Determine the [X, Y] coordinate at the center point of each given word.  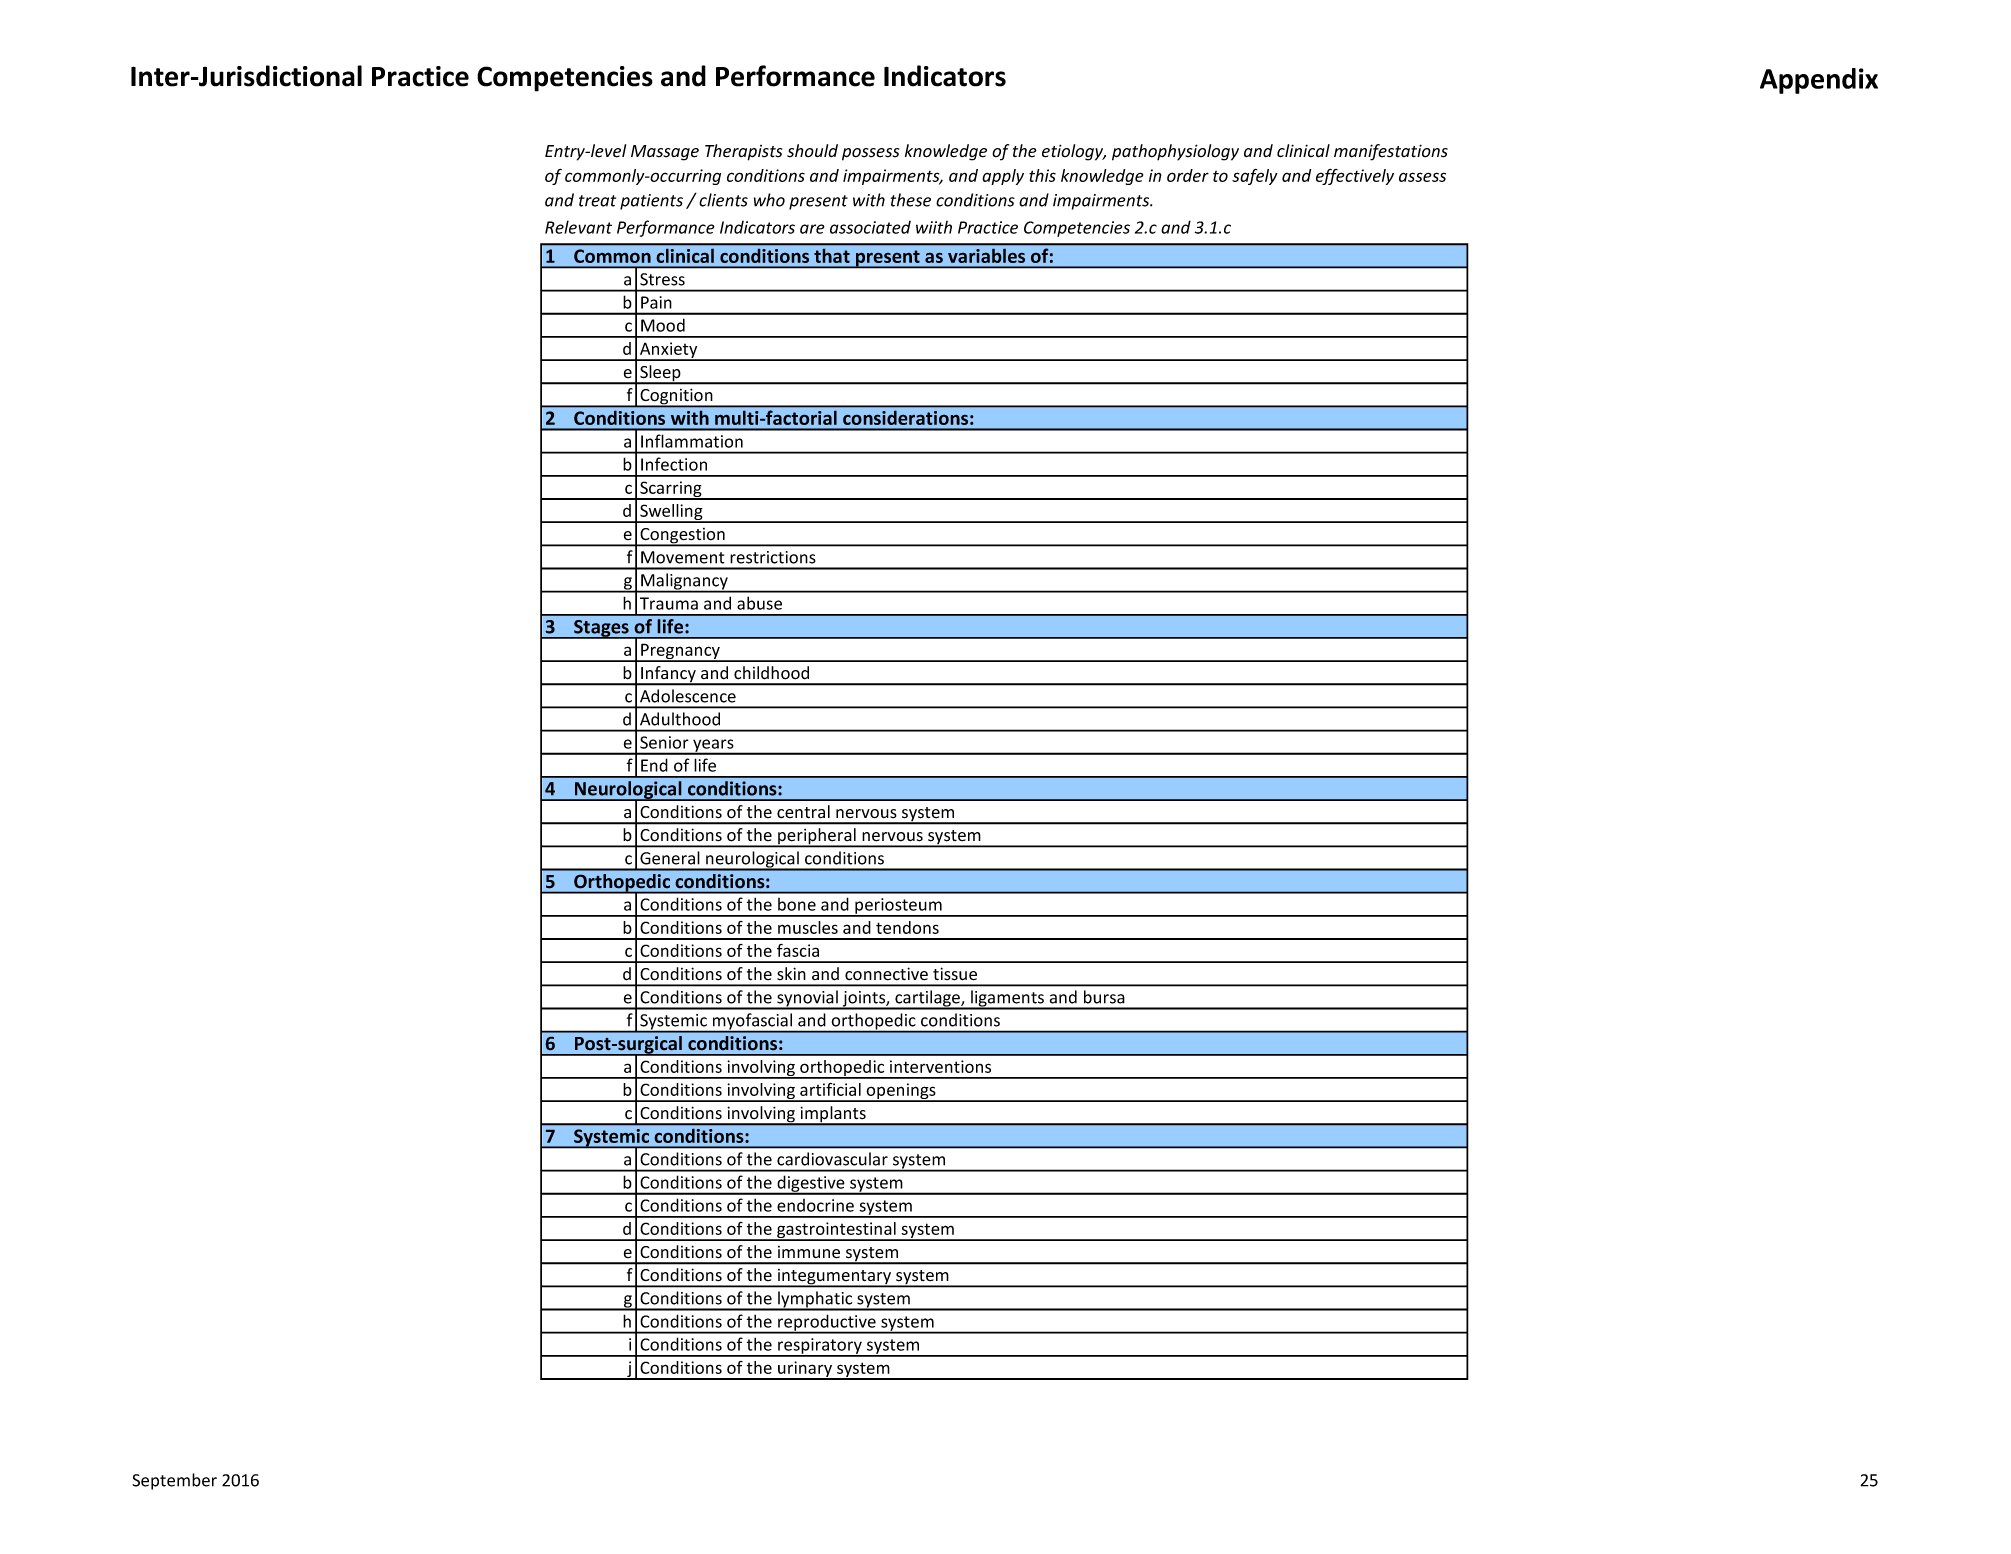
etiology [1074, 152]
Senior [664, 742]
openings [901, 1092]
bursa [1104, 997]
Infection [674, 464]
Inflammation [692, 441]
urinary [805, 1370]
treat [597, 201]
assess [1422, 177]
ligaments [1008, 999]
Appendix [1819, 81]
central [803, 812]
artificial [830, 1089]
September [174, 1481]
